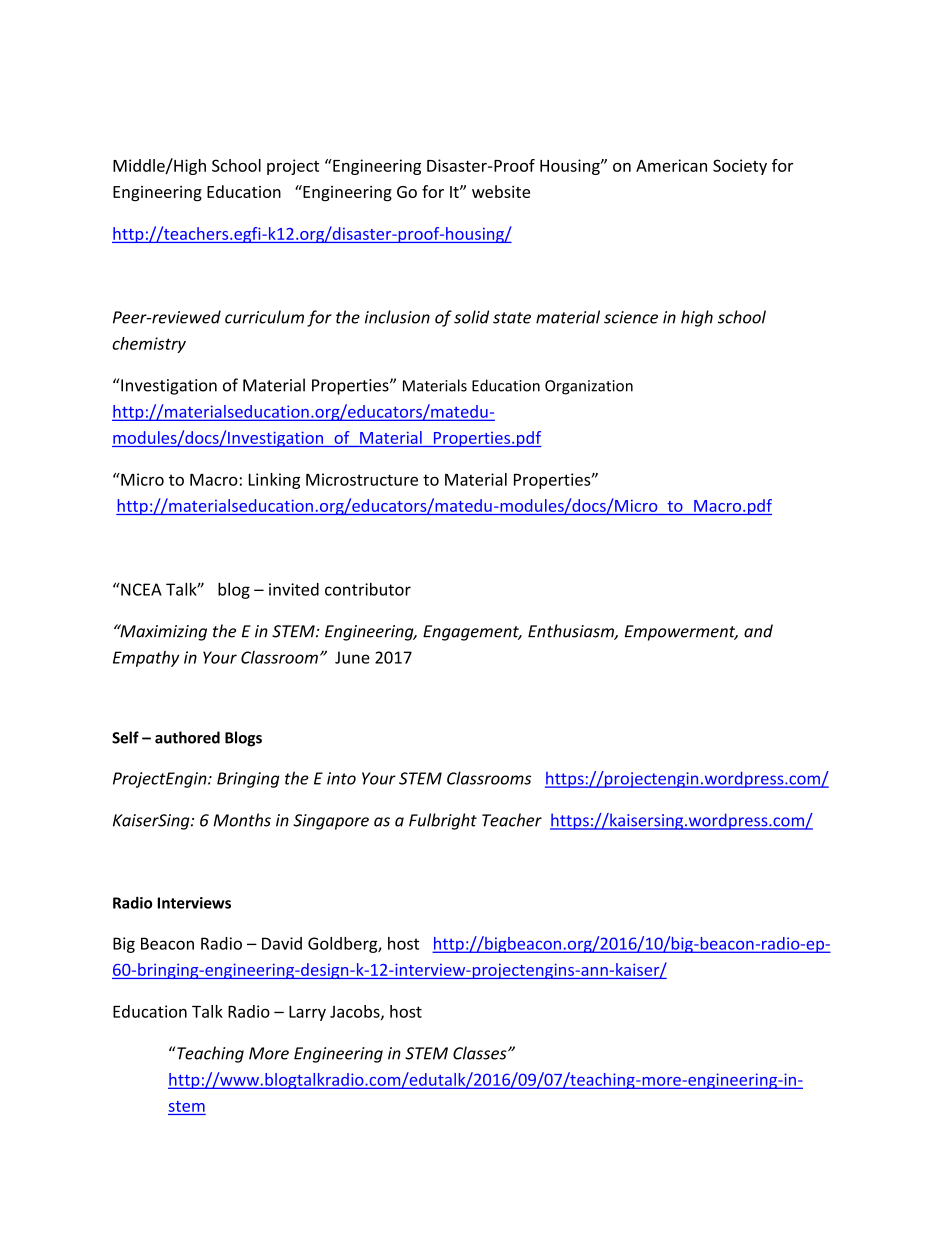 This page has width=952, height=1233. I want to click on Organization, so click(589, 387).
